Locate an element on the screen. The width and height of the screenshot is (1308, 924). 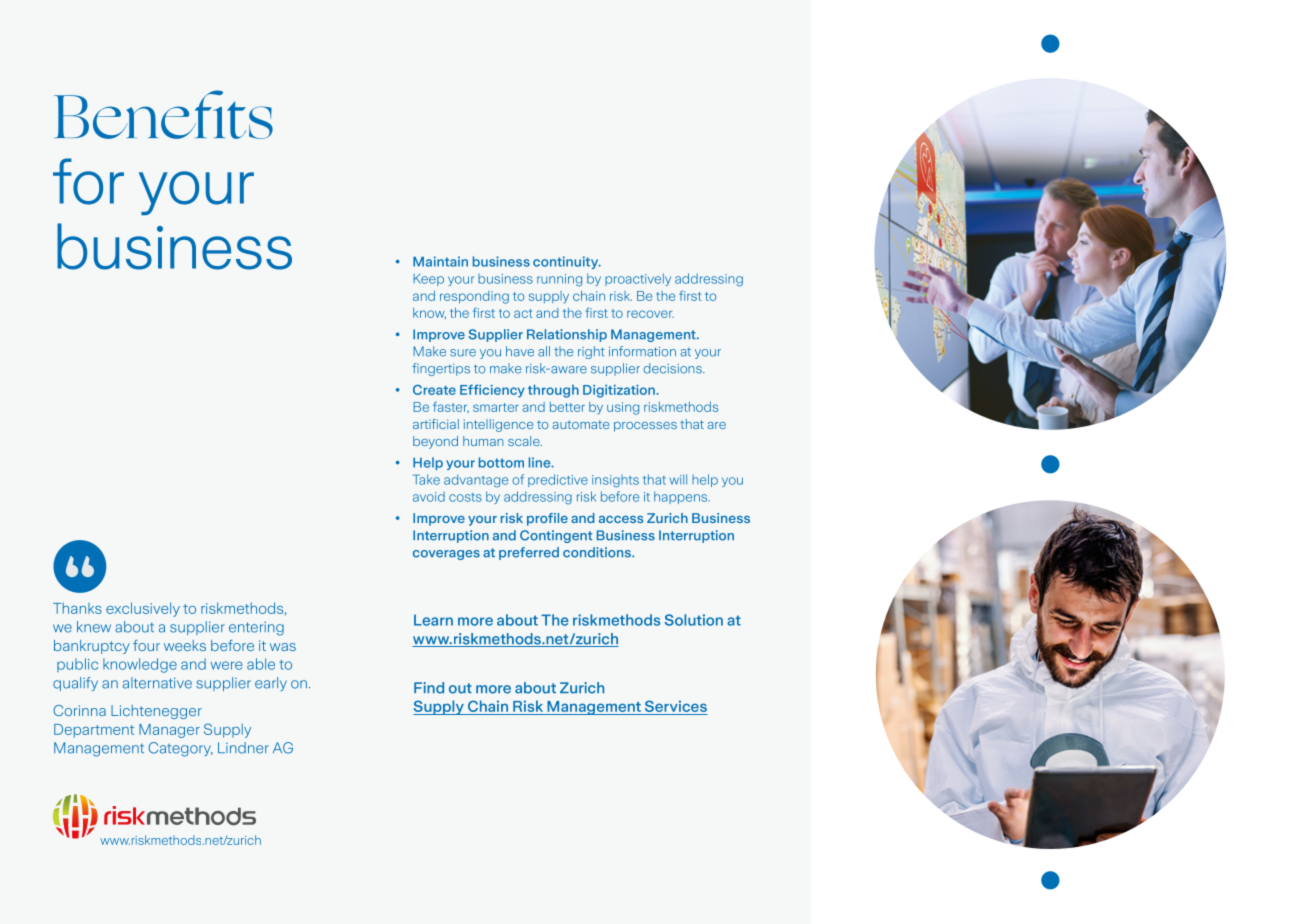
Services is located at coordinates (675, 707).
